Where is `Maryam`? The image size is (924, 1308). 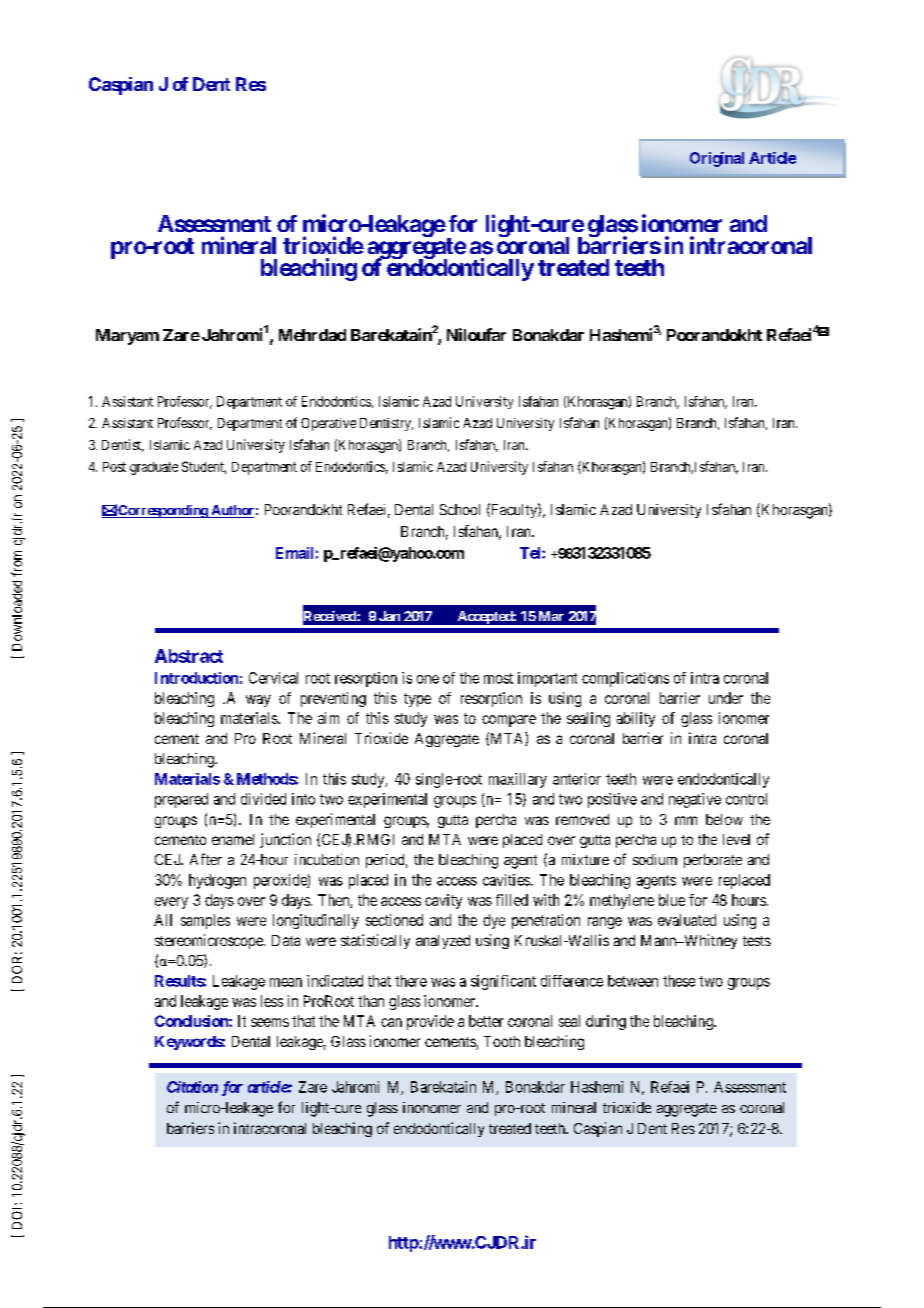 Maryam is located at coordinates (127, 337).
